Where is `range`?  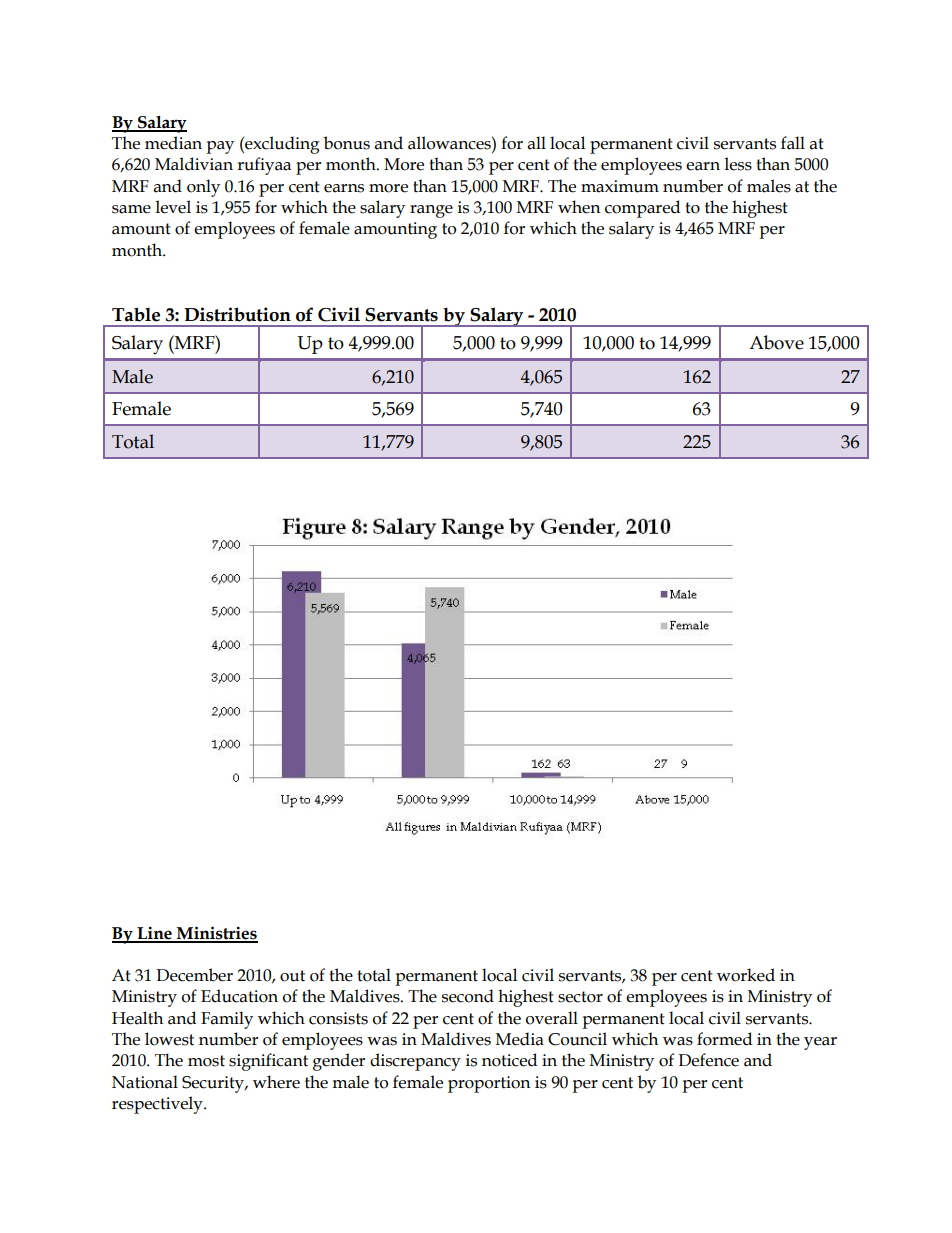
range is located at coordinates (431, 211).
